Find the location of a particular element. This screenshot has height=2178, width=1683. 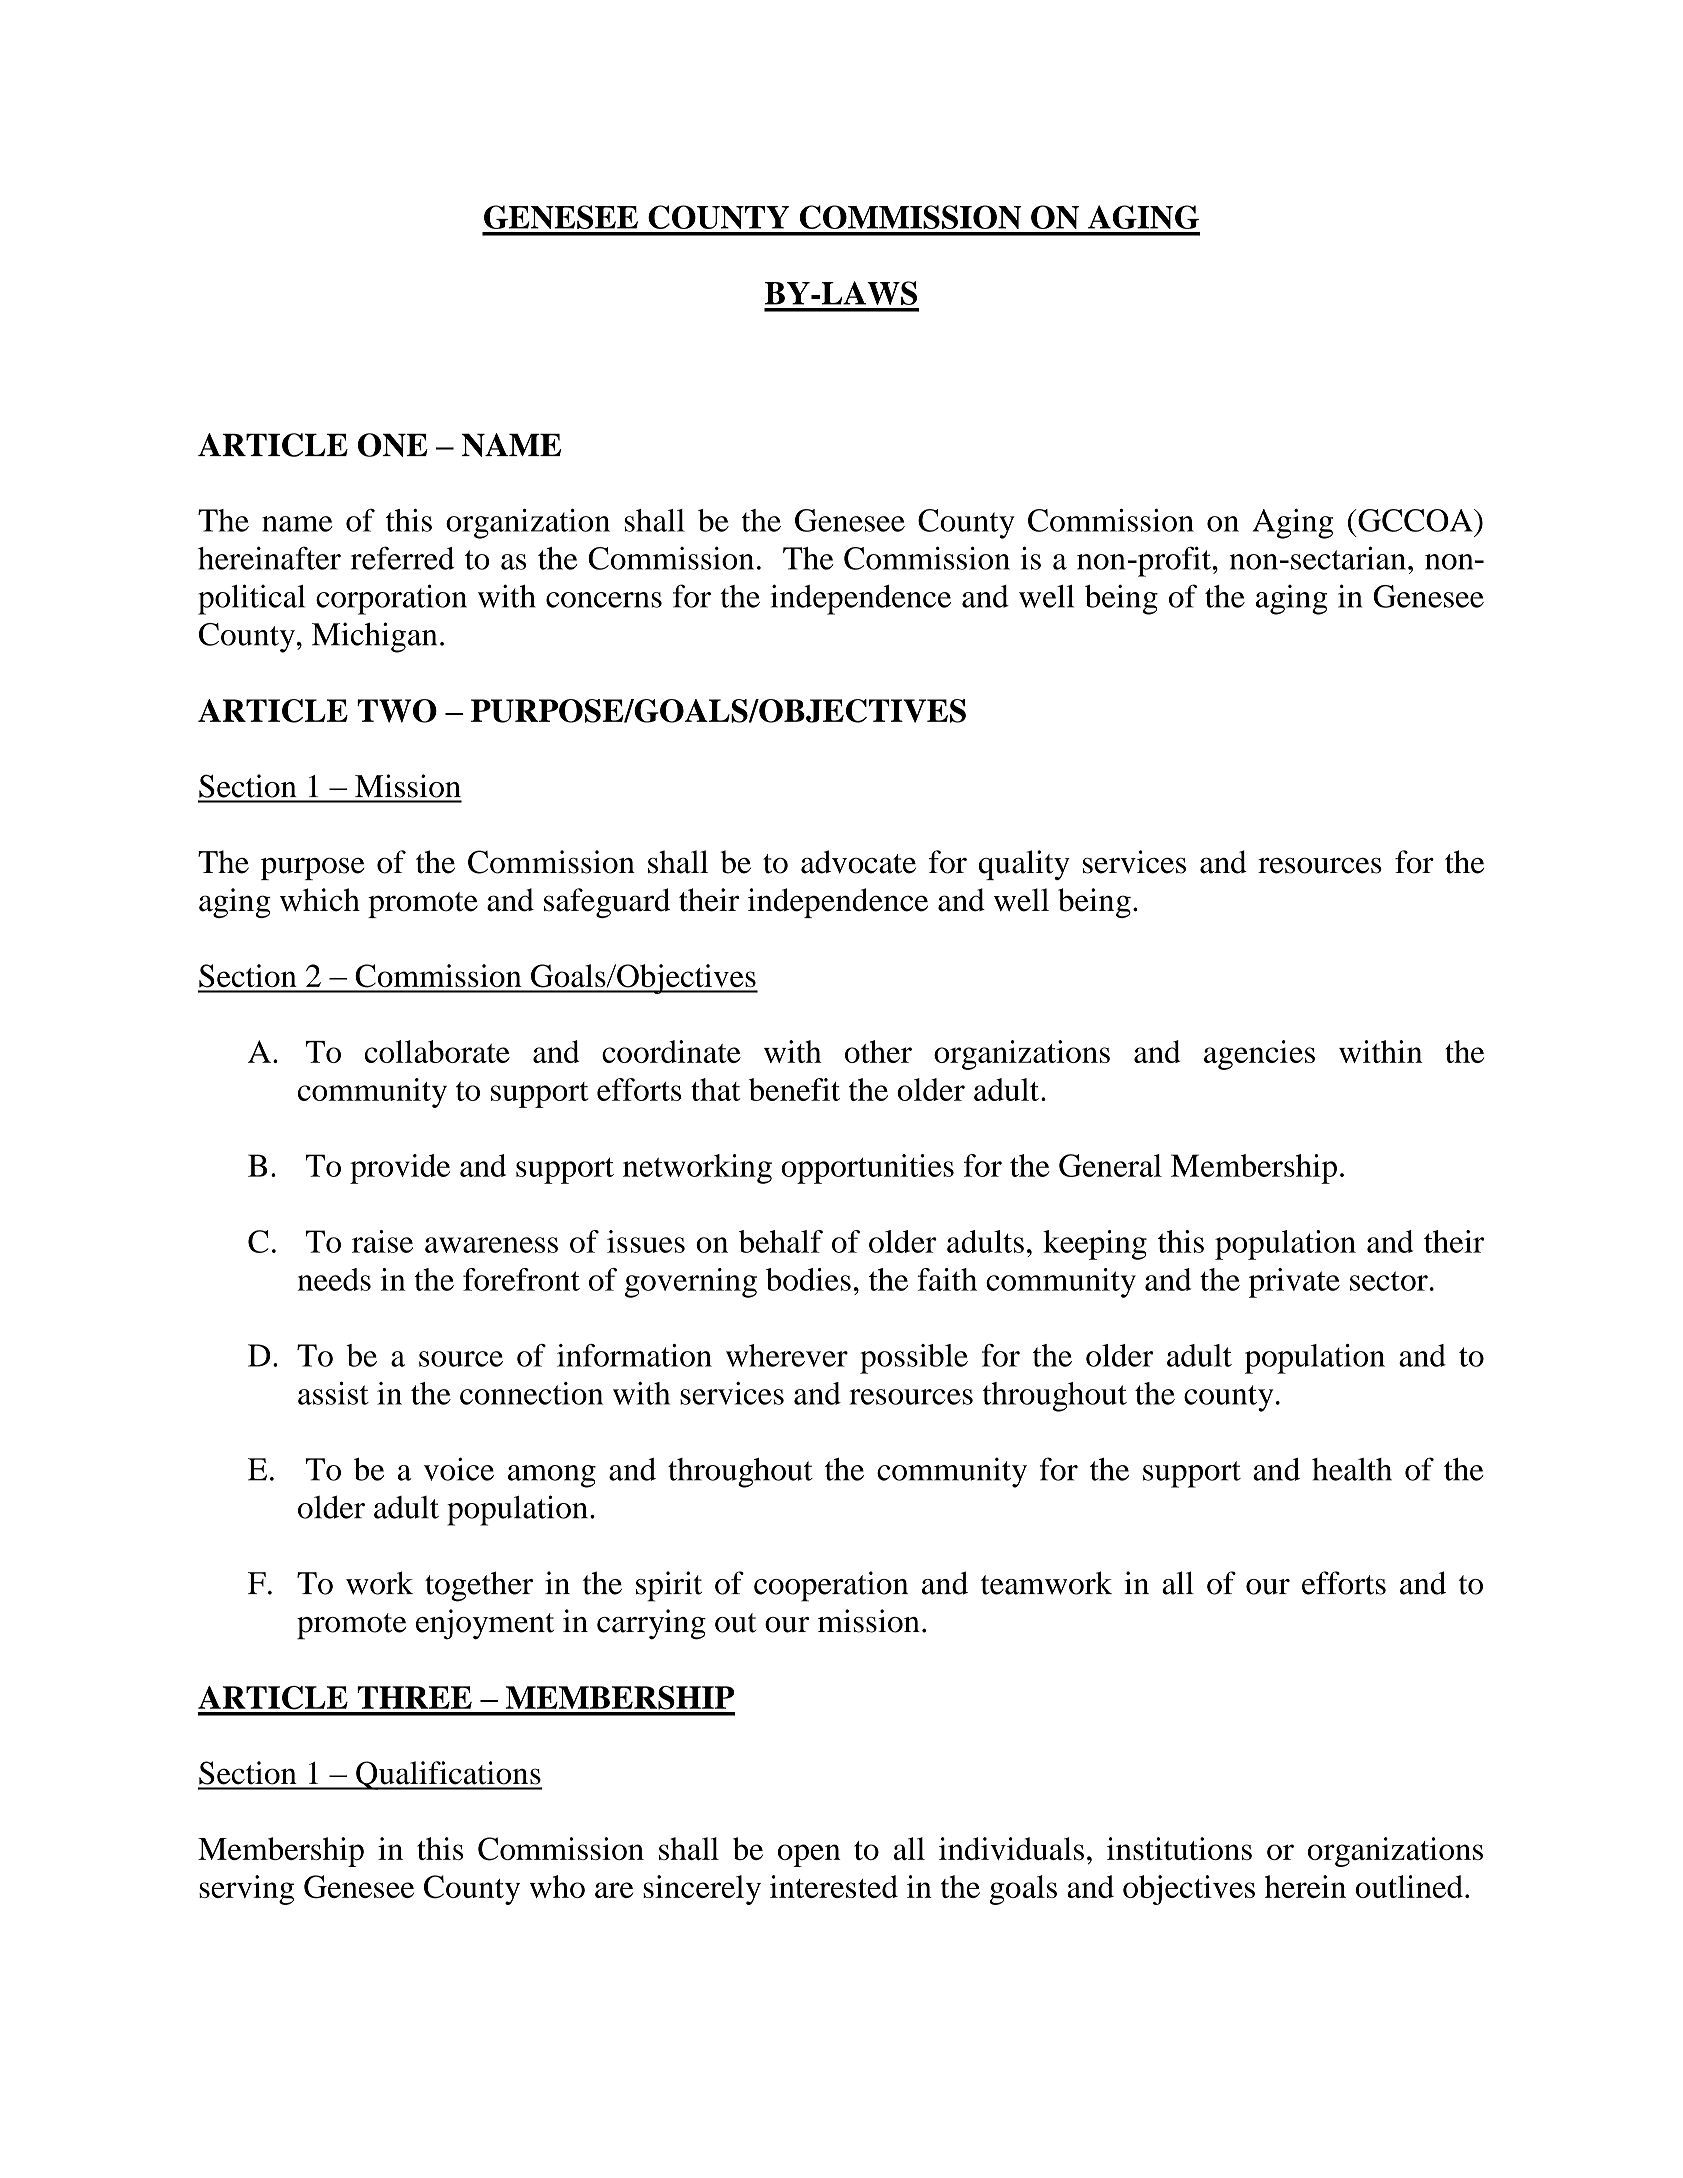

open is located at coordinates (809, 1855).
